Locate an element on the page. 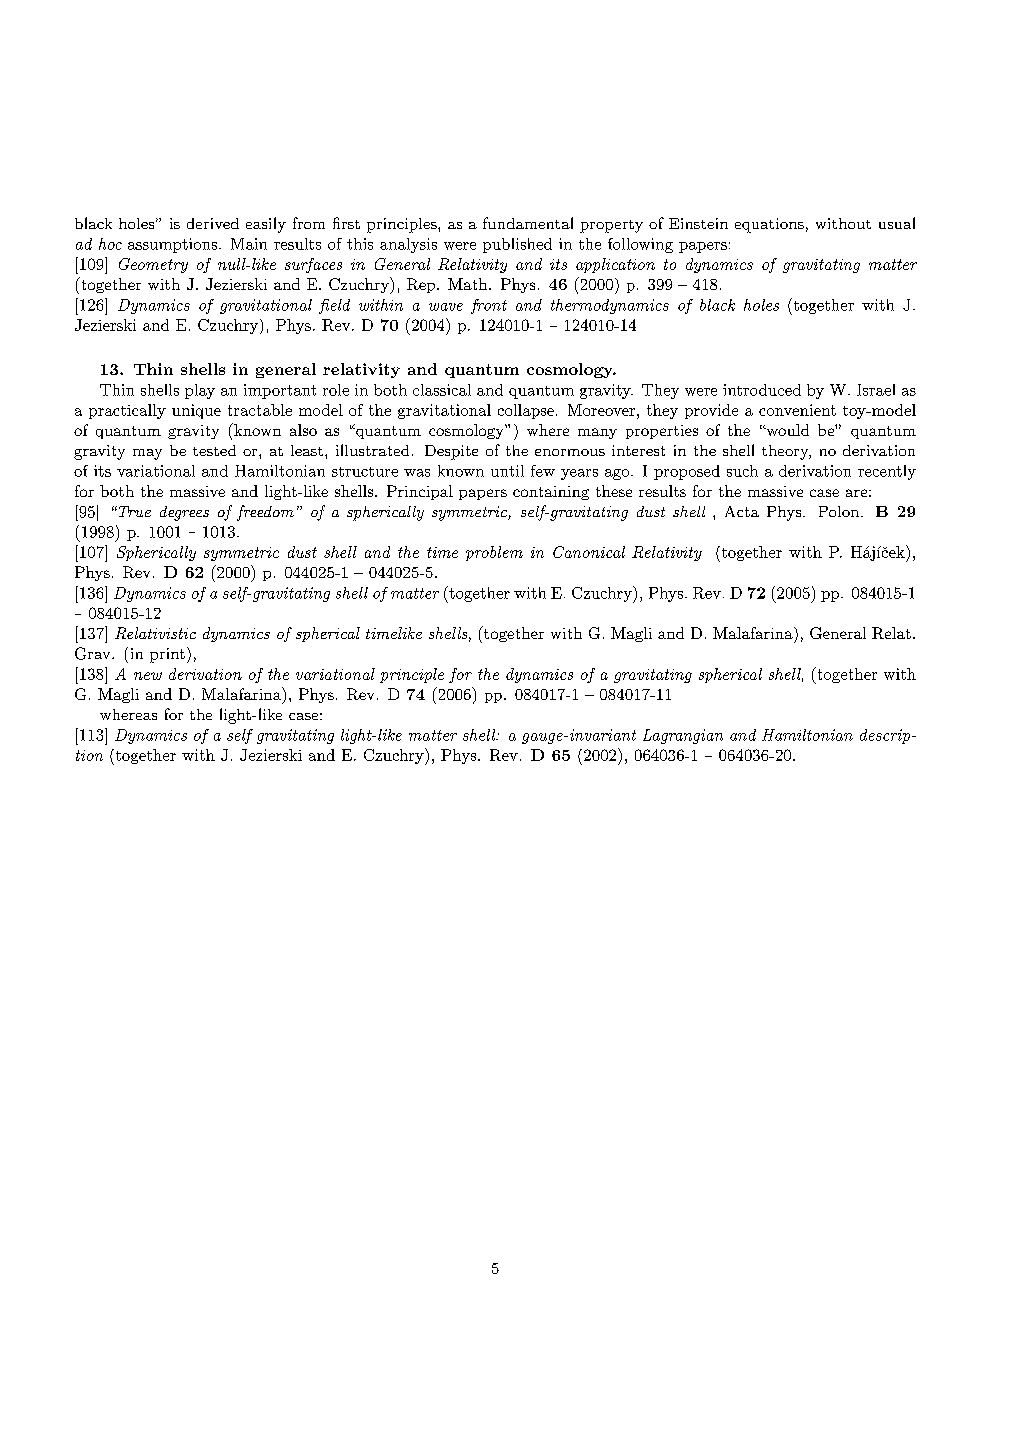 The image size is (1010, 1430). Lagrangian is located at coordinates (683, 736).
